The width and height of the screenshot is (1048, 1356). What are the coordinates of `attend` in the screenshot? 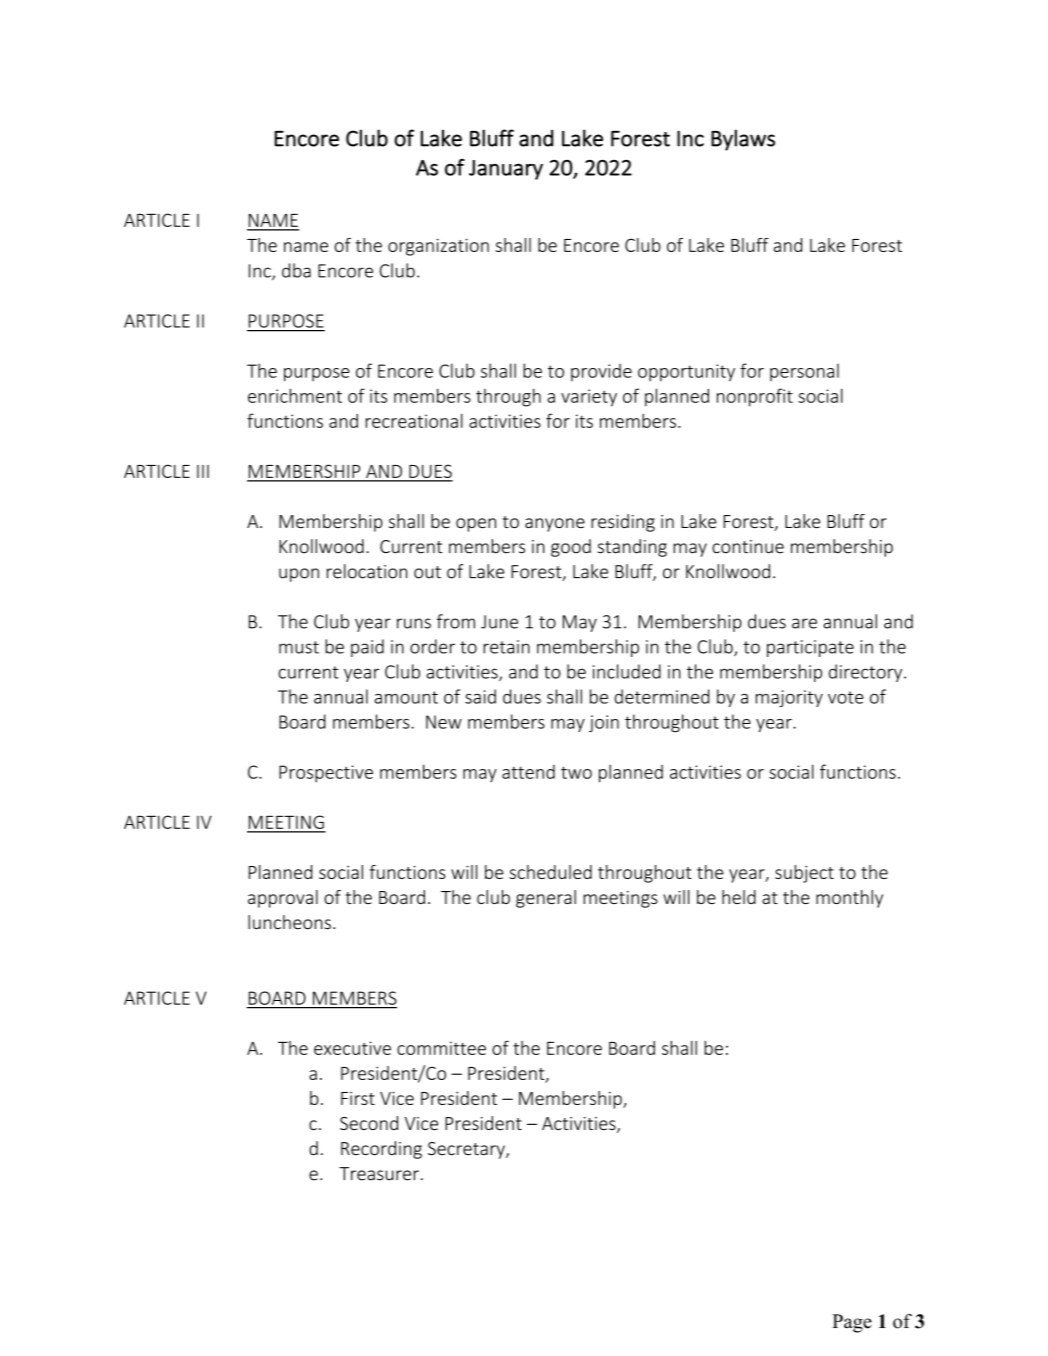 It's located at (528, 772).
